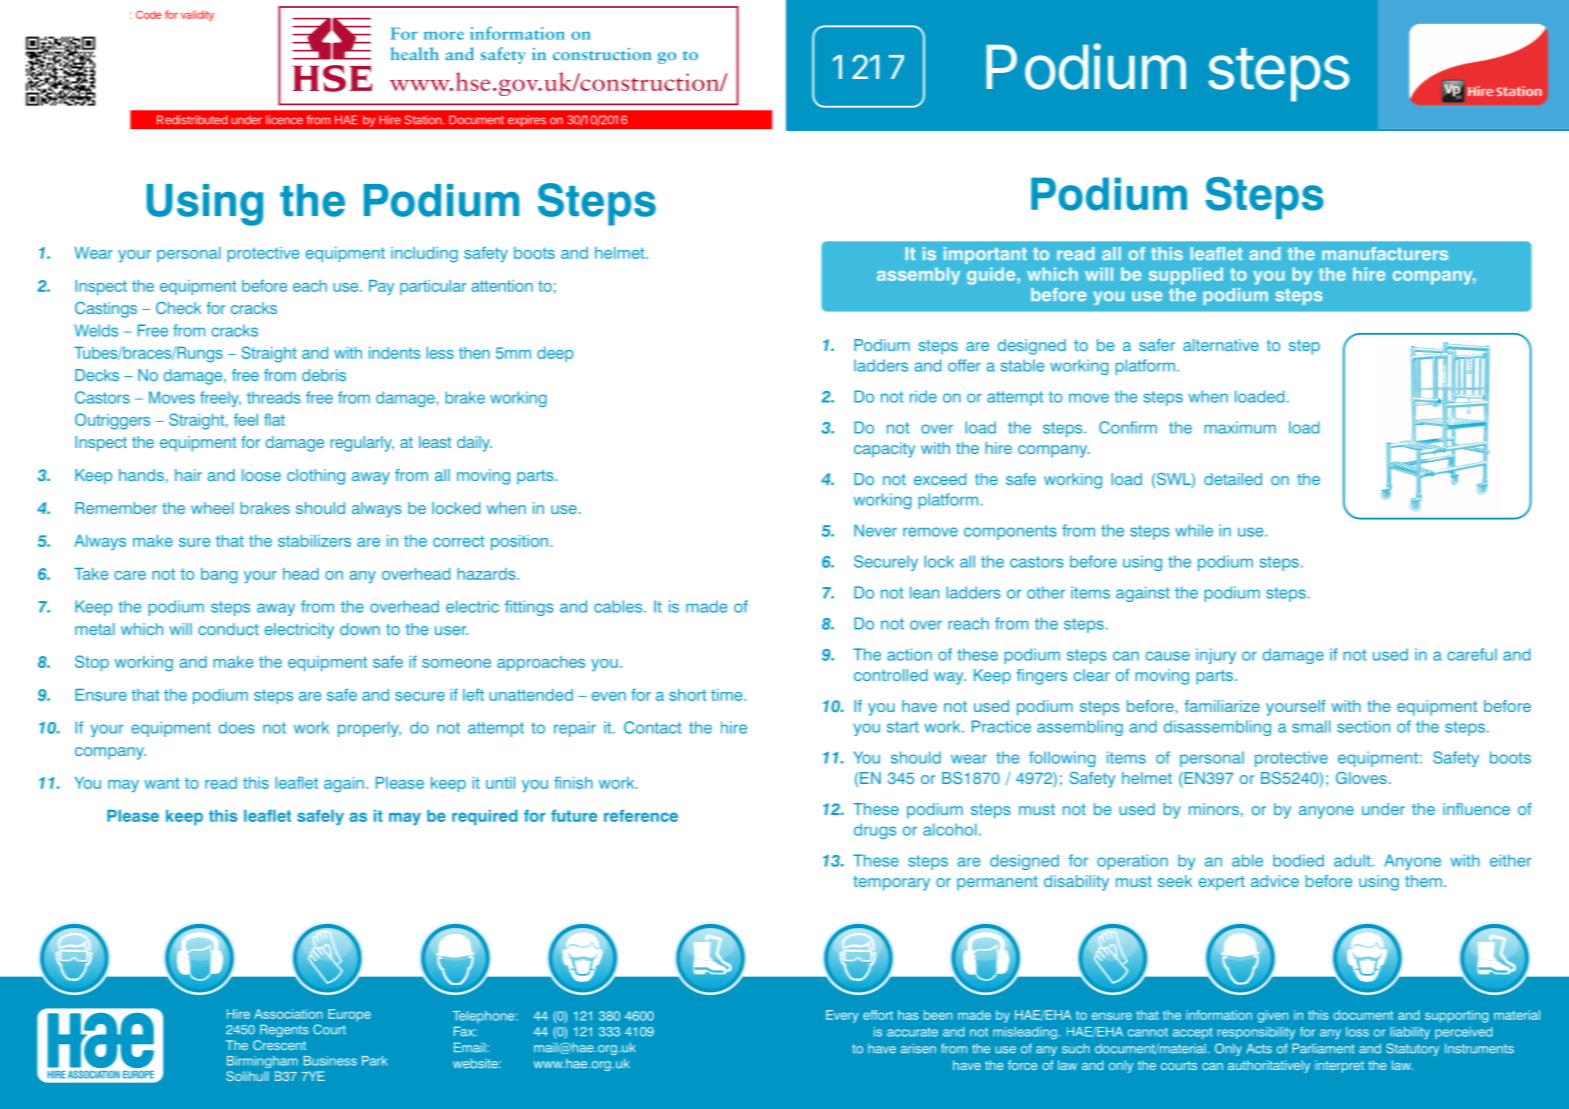  Describe the element at coordinates (314, 541) in the image. I see `stabilizers` at that location.
